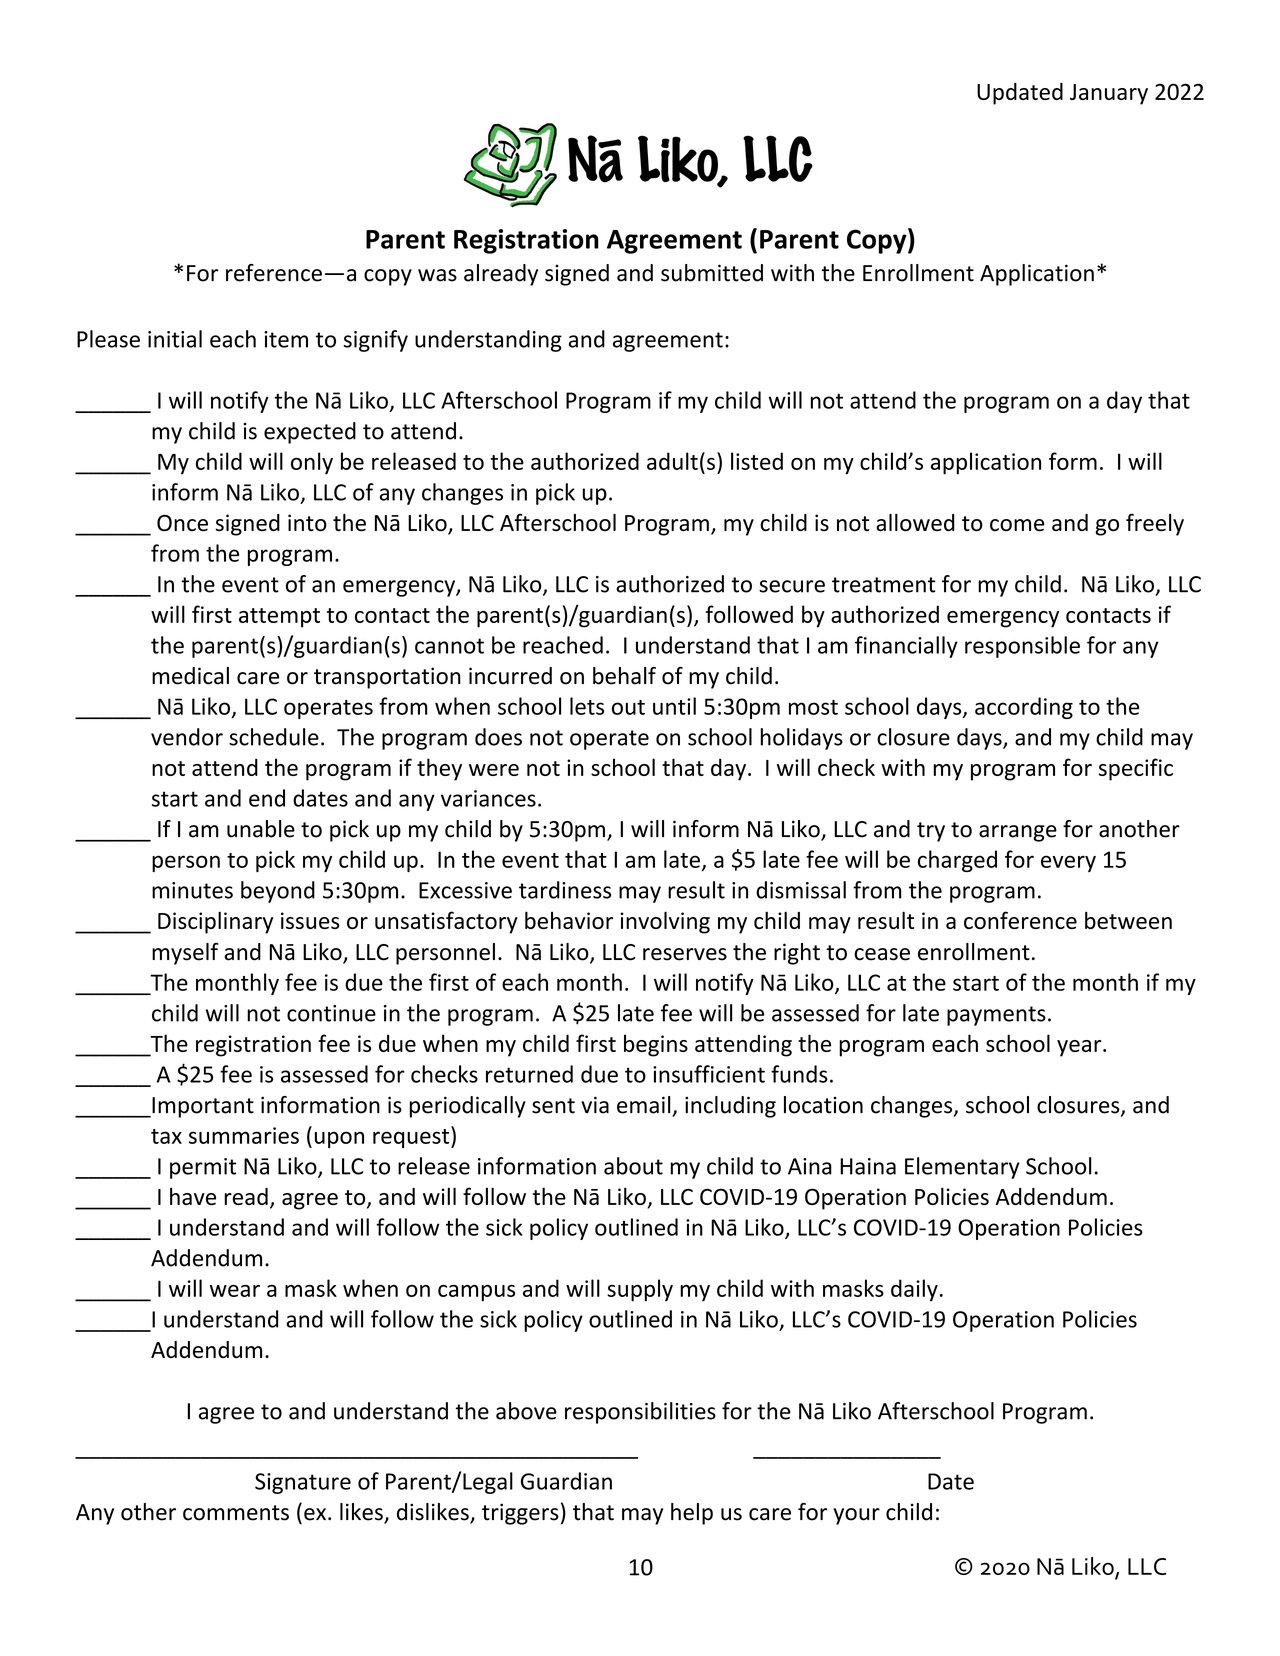 This screenshot has width=1280, height=1656. Describe the element at coordinates (1109, 94) in the screenshot. I see `January` at that location.
